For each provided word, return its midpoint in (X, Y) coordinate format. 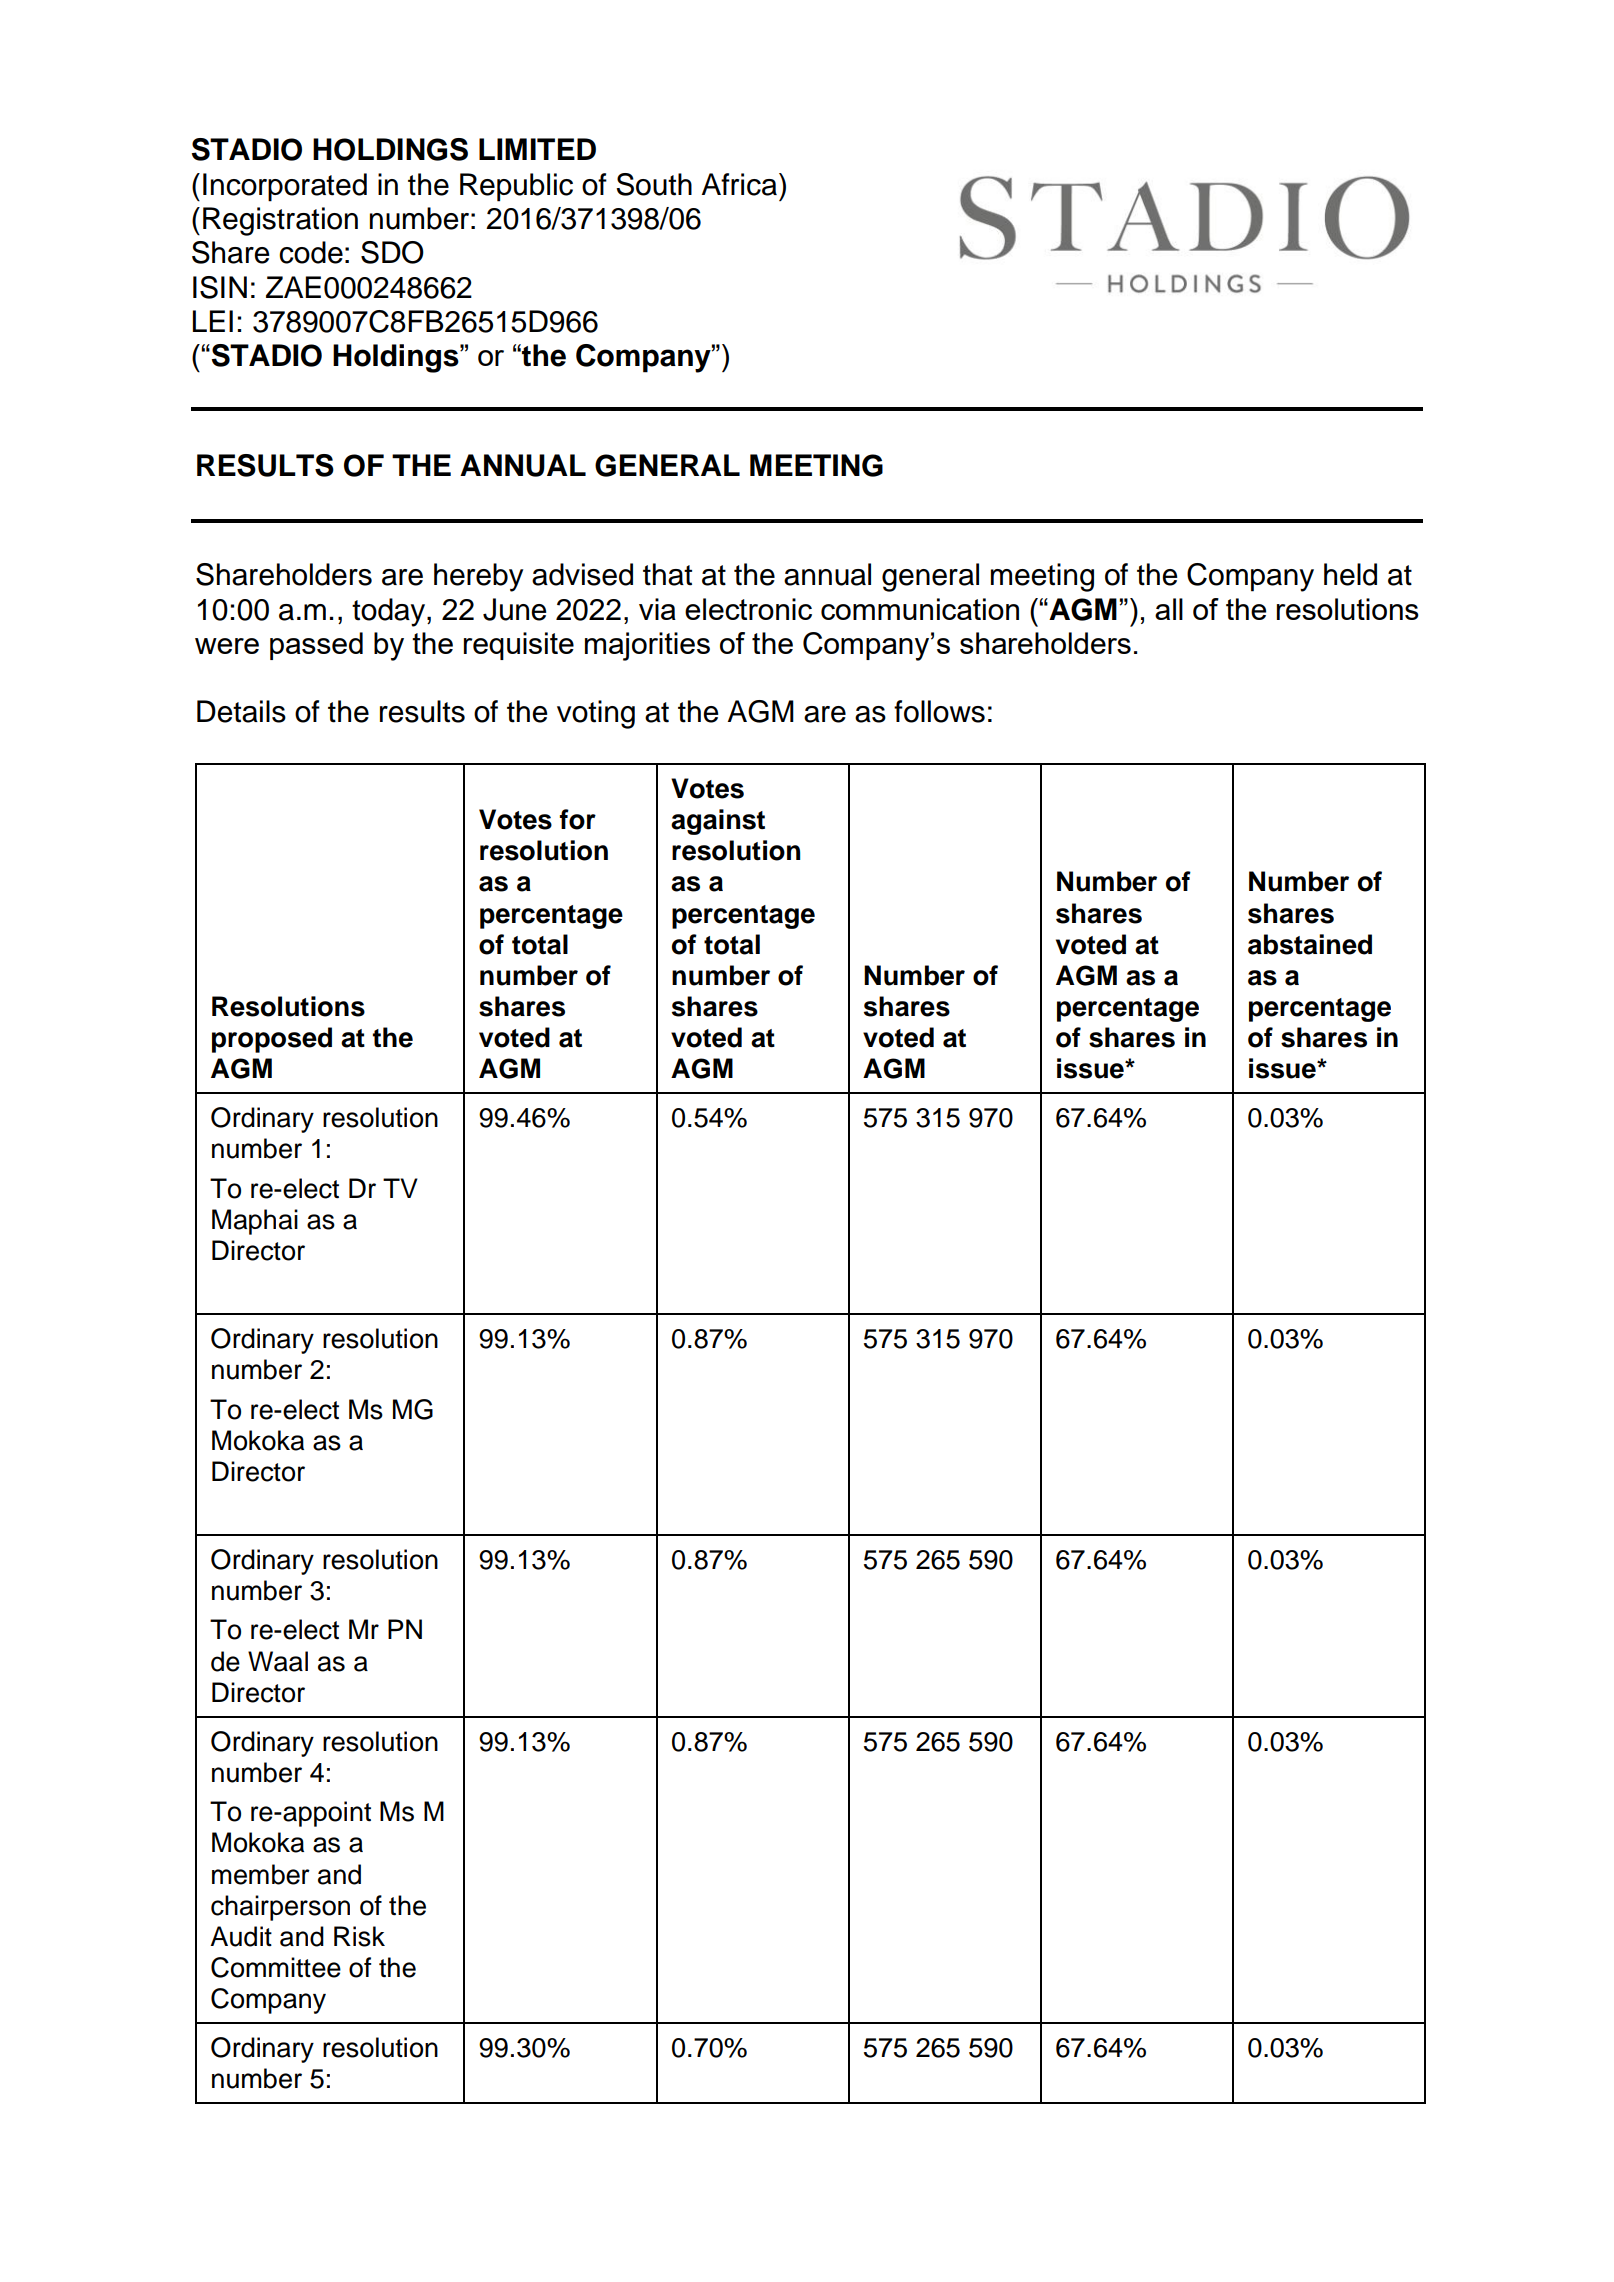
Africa (739, 184)
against (718, 822)
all (1169, 609)
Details (241, 711)
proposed (272, 1040)
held (1350, 574)
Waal (278, 1661)
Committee (276, 1967)
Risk (359, 1936)
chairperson (280, 1908)
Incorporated (285, 187)
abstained (1310, 944)
